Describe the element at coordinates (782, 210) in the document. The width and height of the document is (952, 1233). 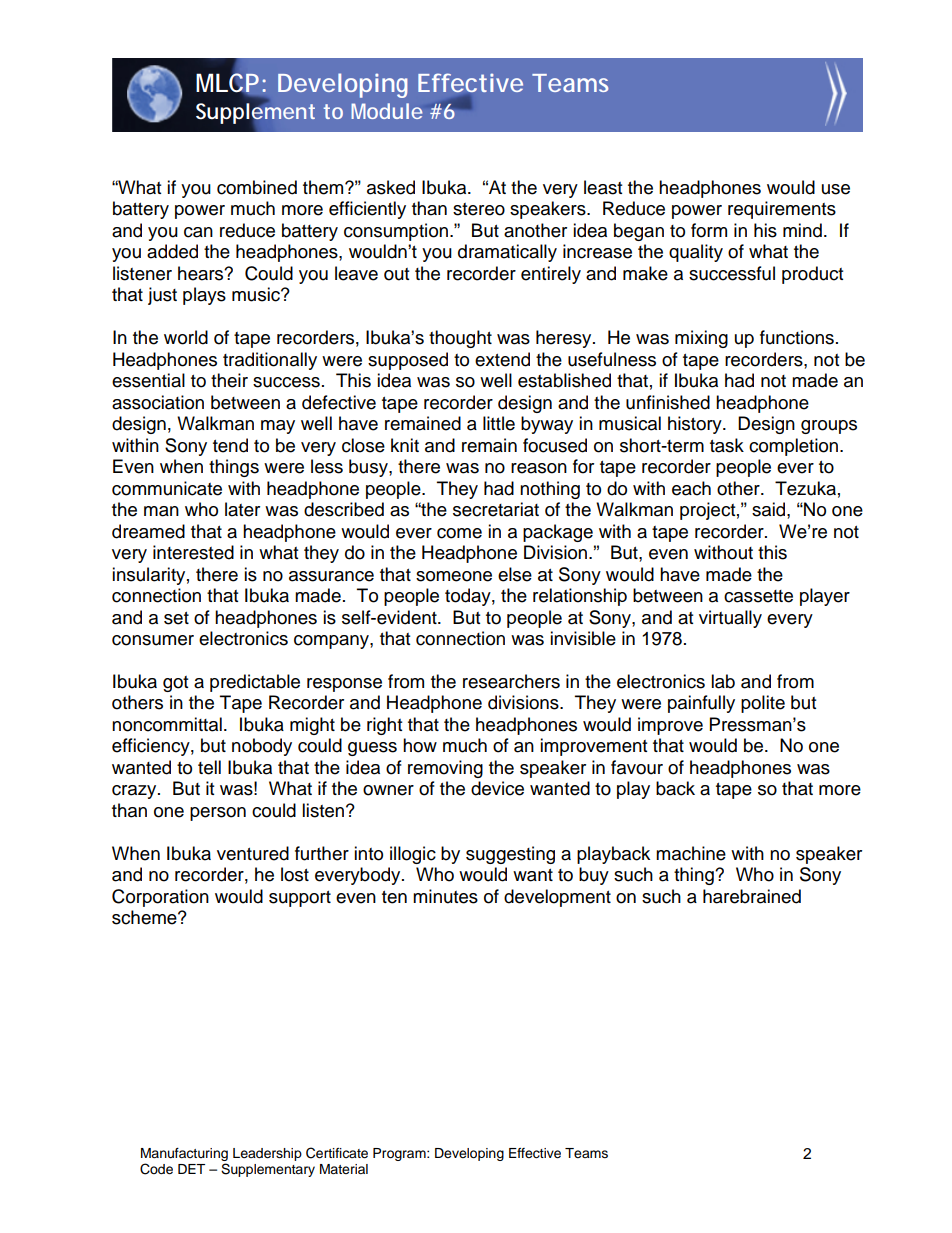
I see `requirements` at that location.
